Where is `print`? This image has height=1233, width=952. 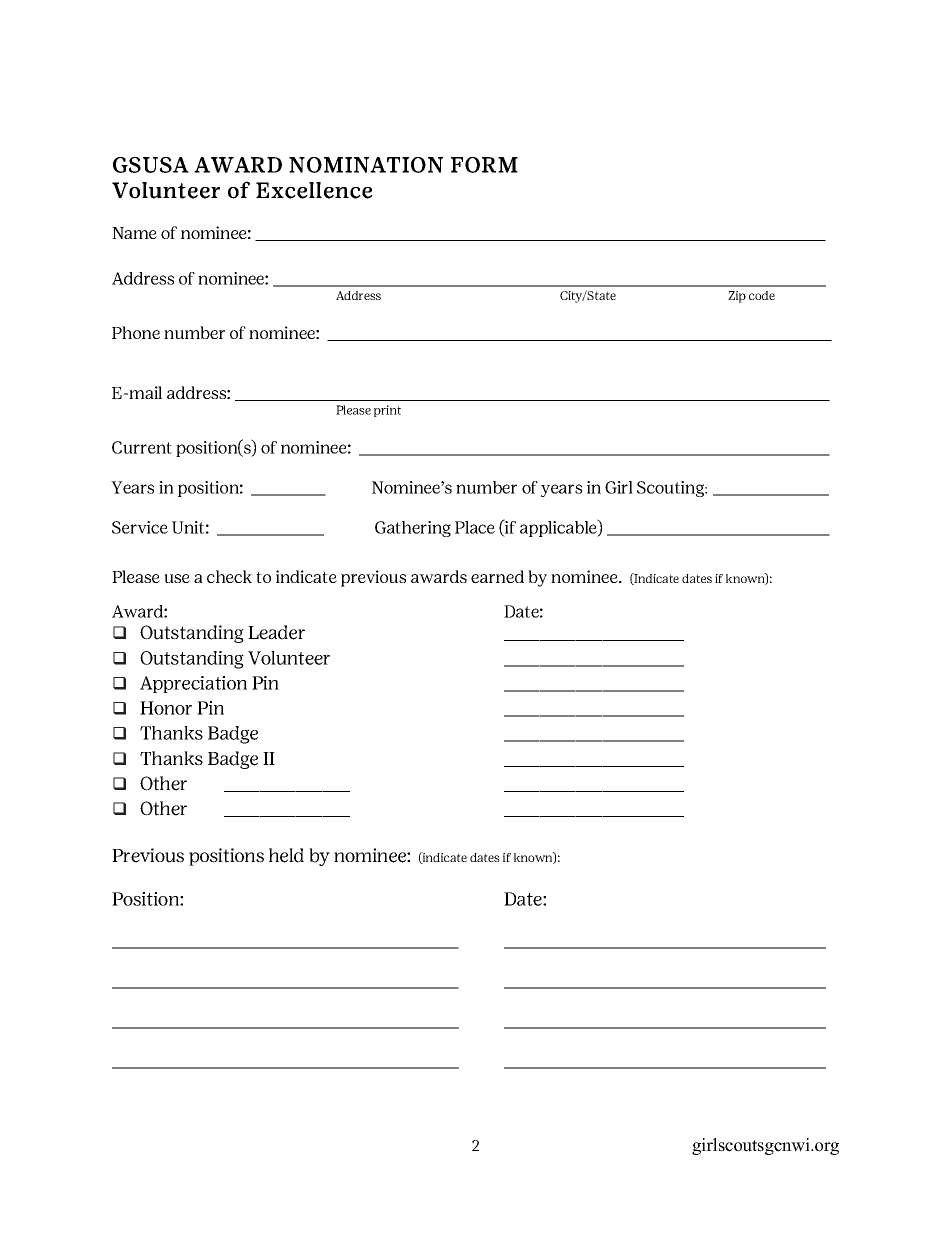
print is located at coordinates (387, 411).
